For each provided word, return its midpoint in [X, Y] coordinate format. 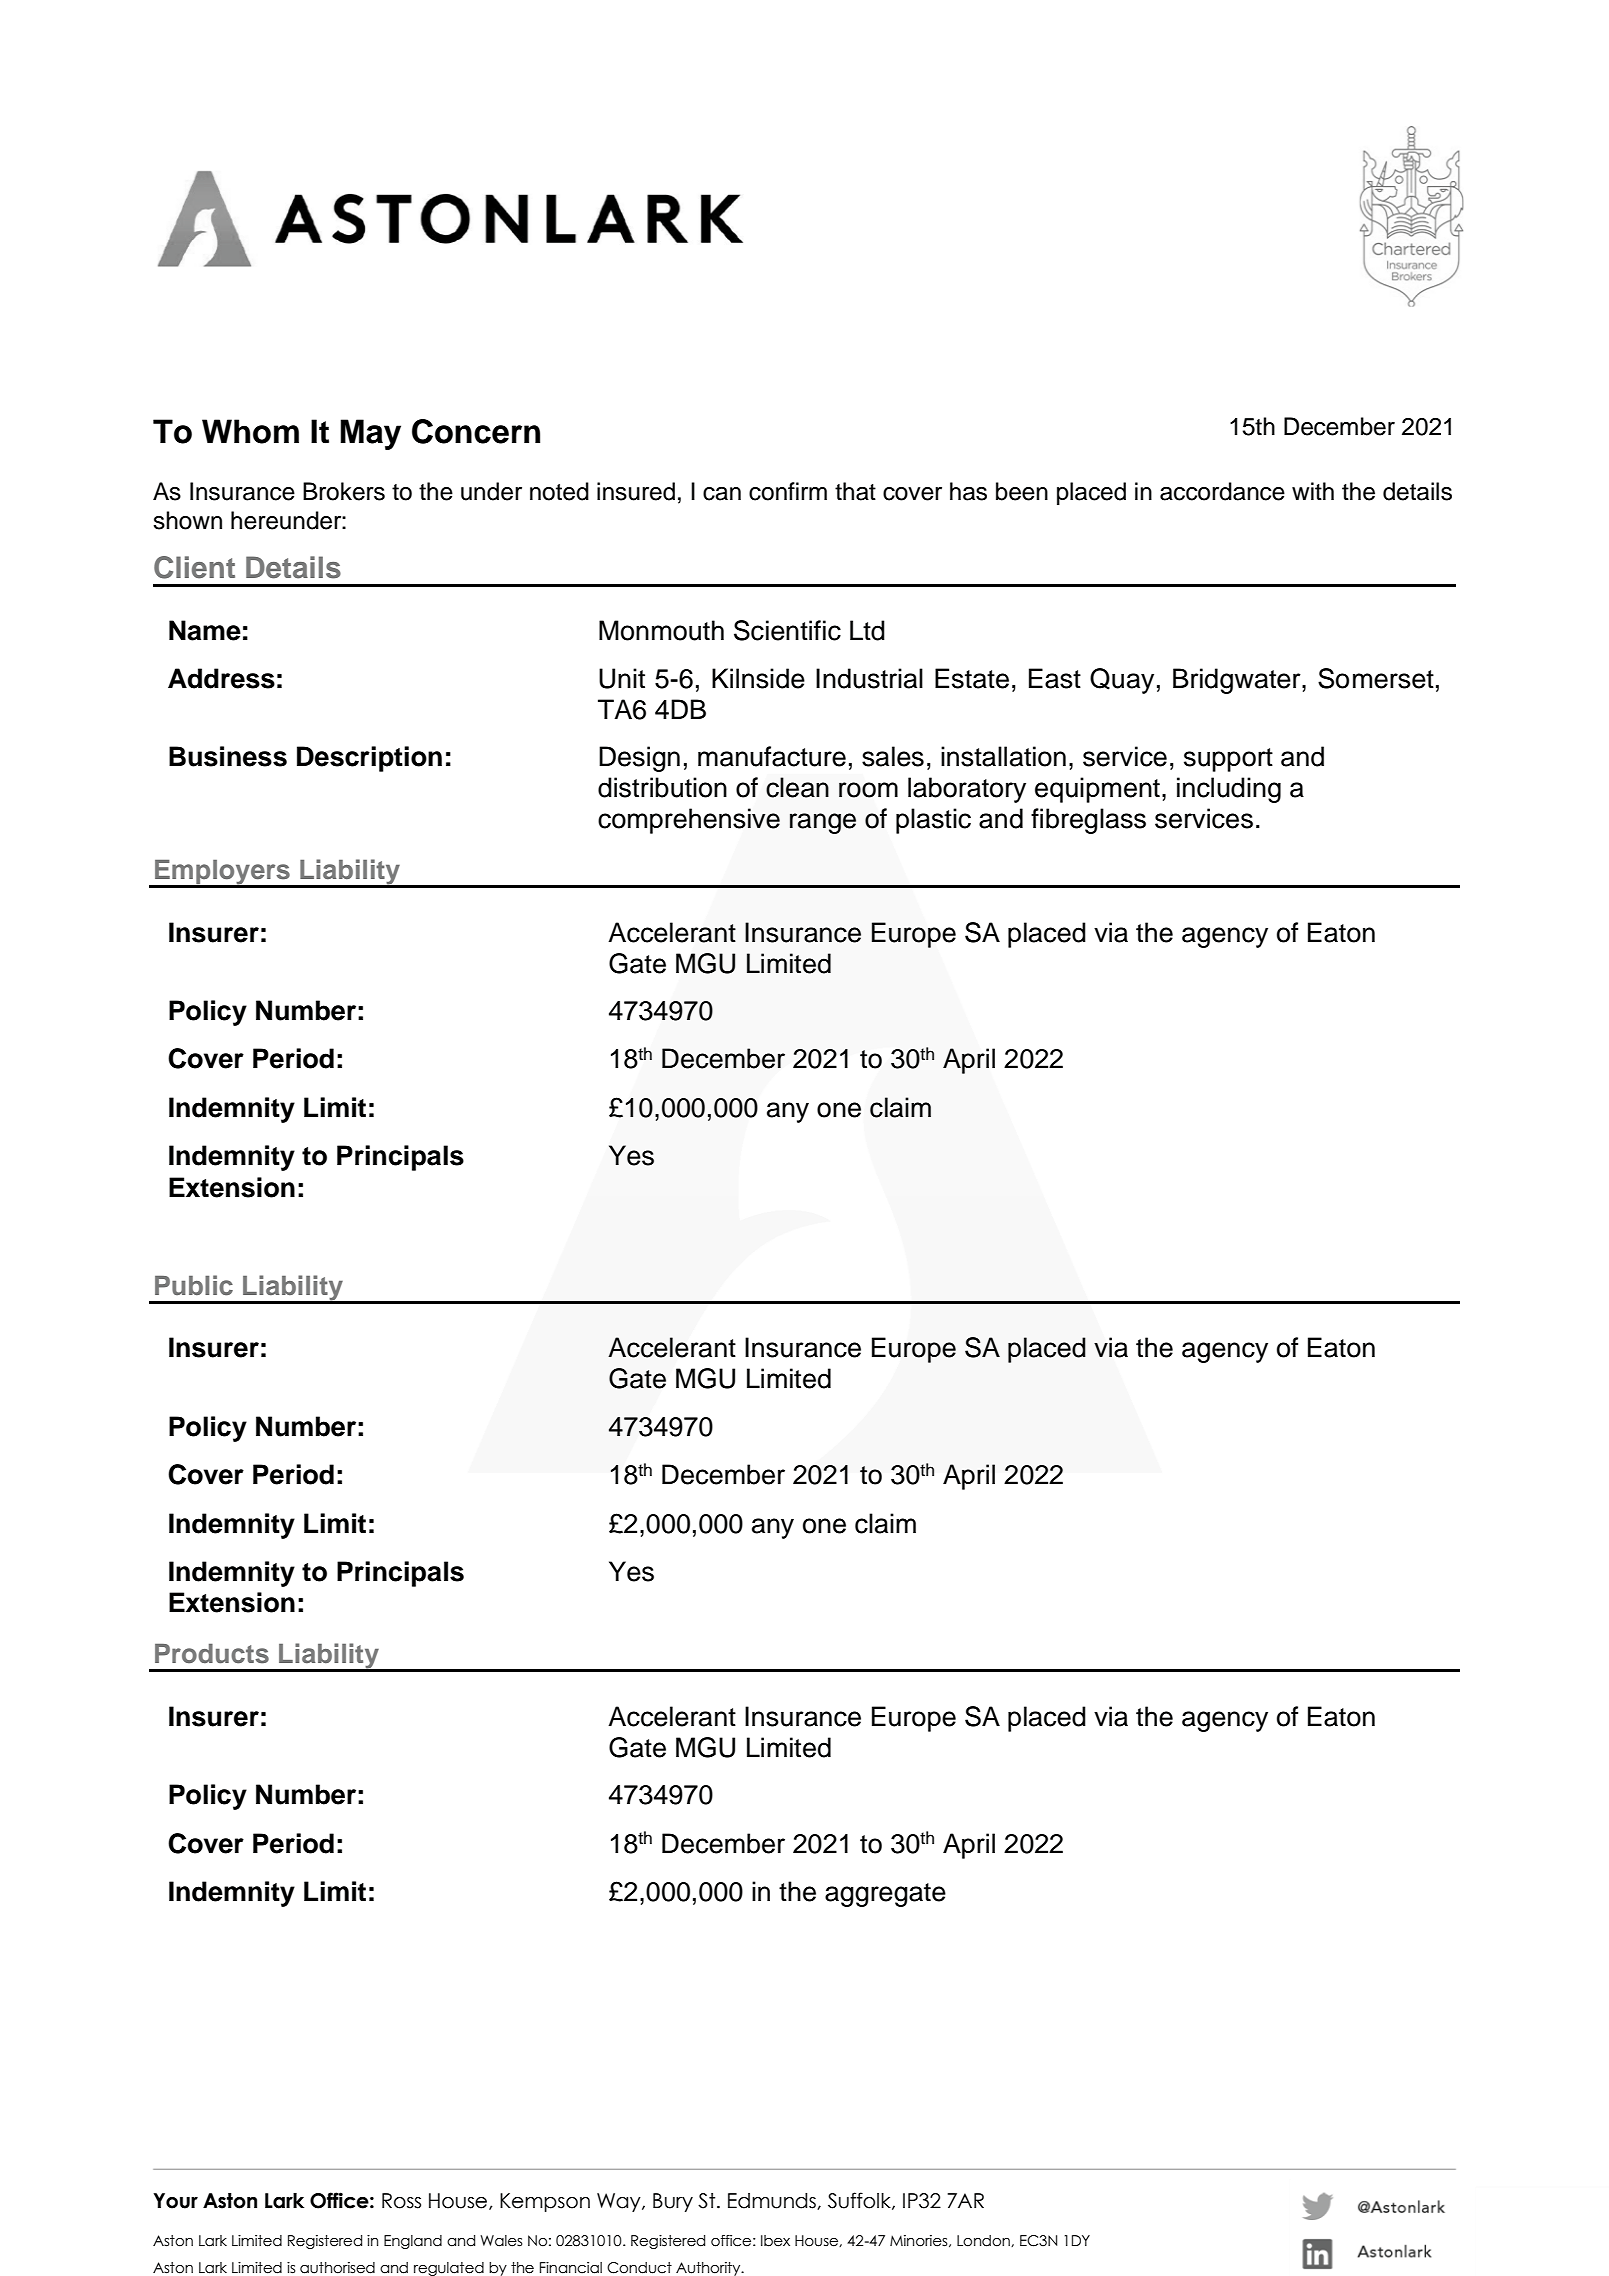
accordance [1222, 491]
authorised [337, 2268]
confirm [788, 491]
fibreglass [1088, 821]
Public [194, 1285]
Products [212, 1654]
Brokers [344, 491]
